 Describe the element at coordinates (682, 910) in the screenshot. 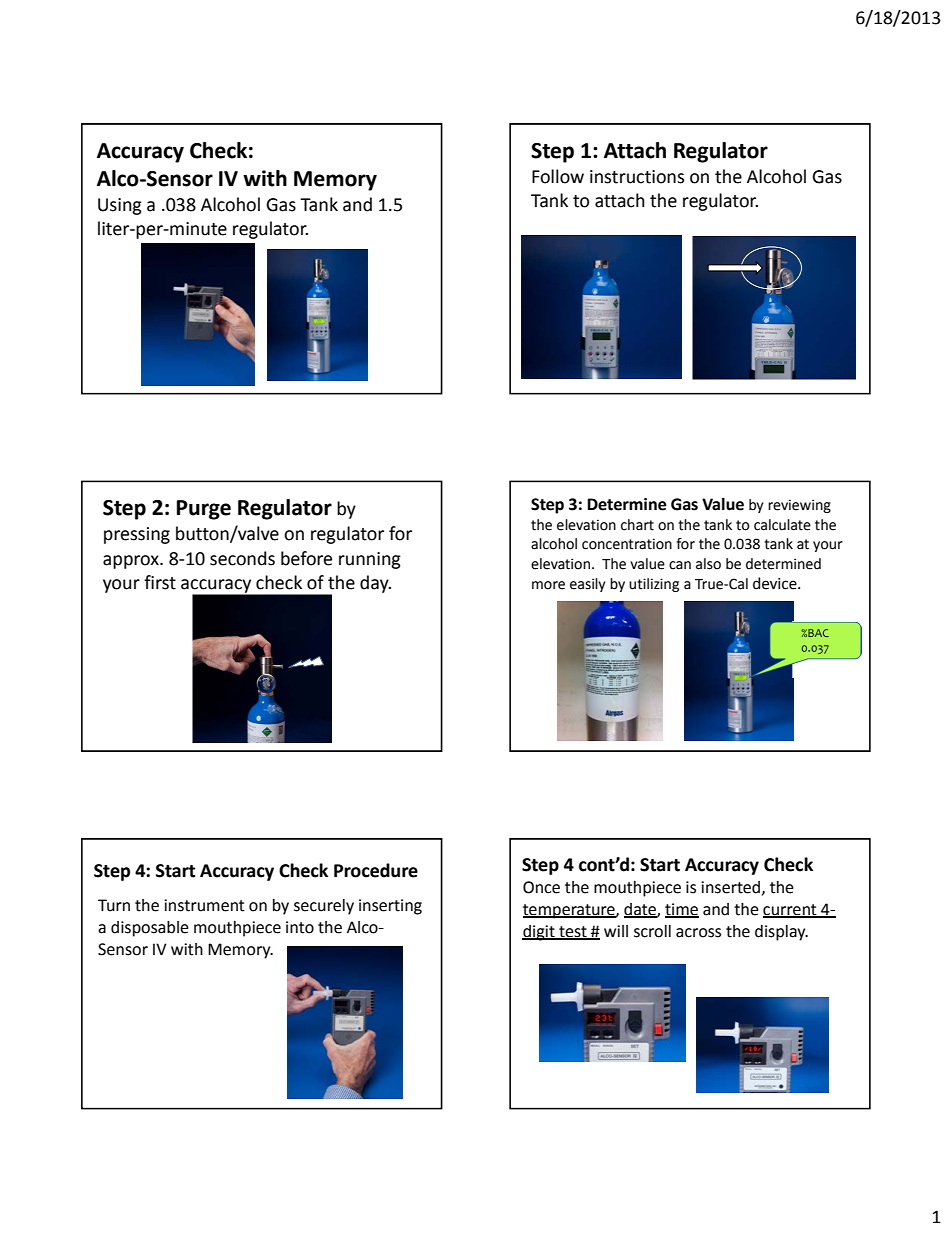

I see `time` at that location.
